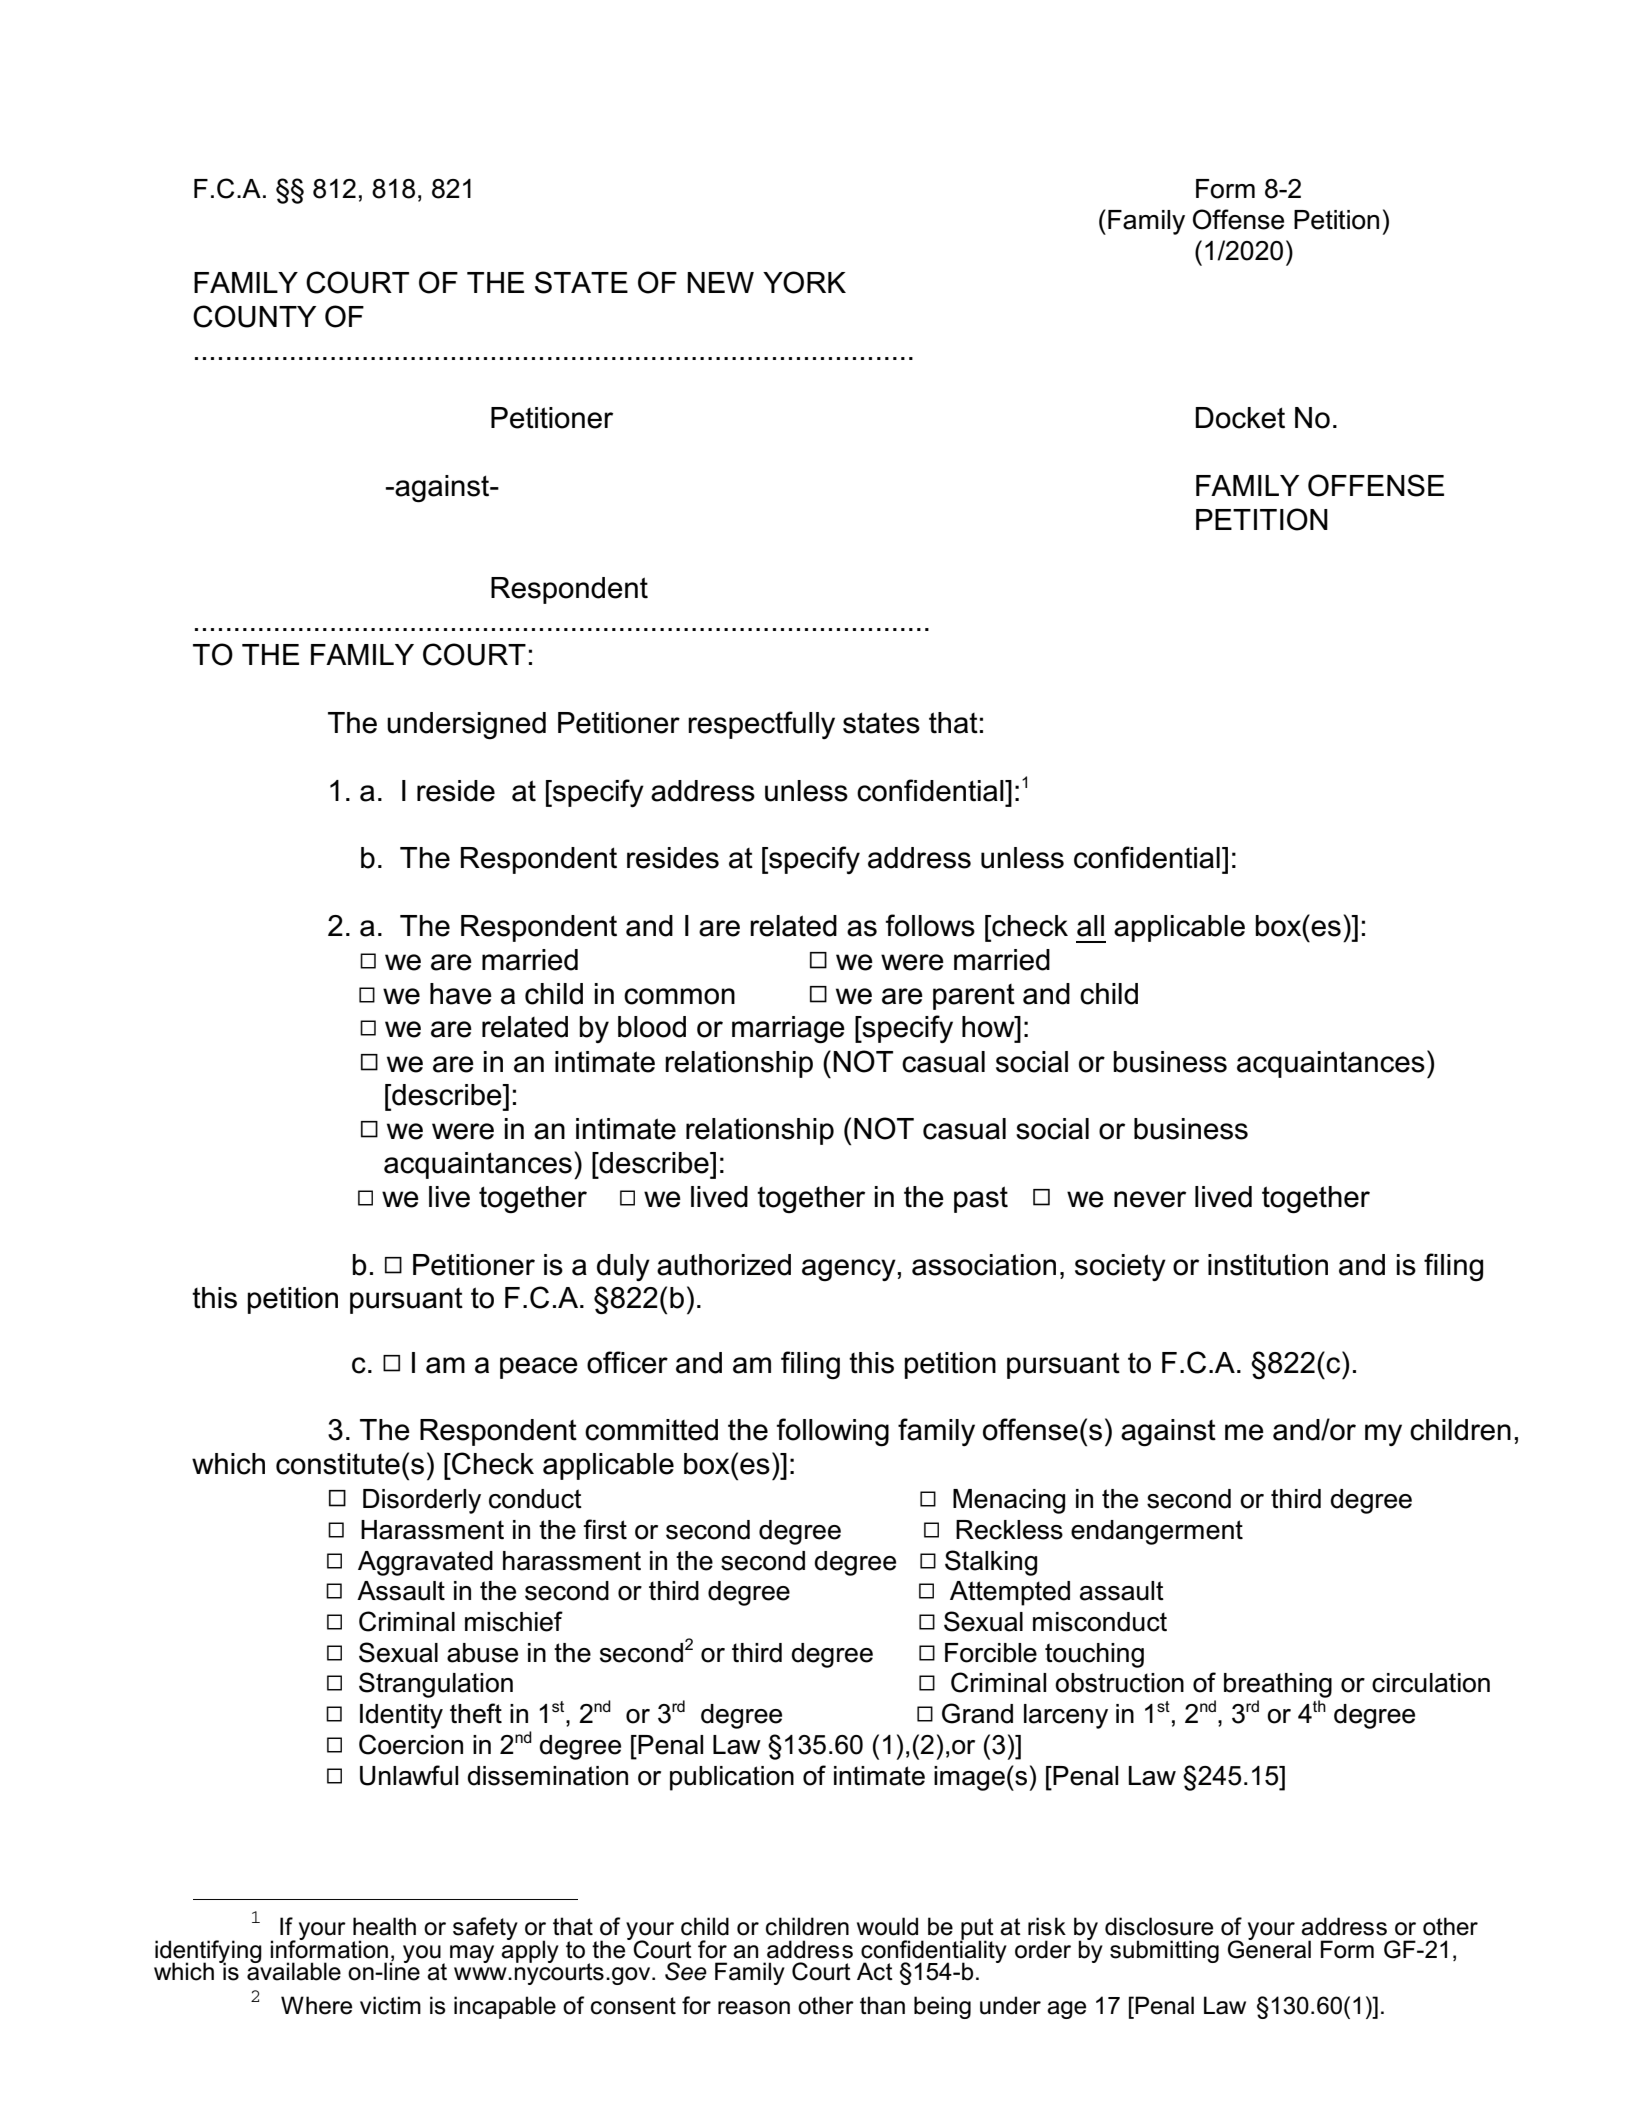 This screenshot has width=1637, height=2118. What do you see at coordinates (1240, 418) in the screenshot?
I see `Docket` at bounding box center [1240, 418].
